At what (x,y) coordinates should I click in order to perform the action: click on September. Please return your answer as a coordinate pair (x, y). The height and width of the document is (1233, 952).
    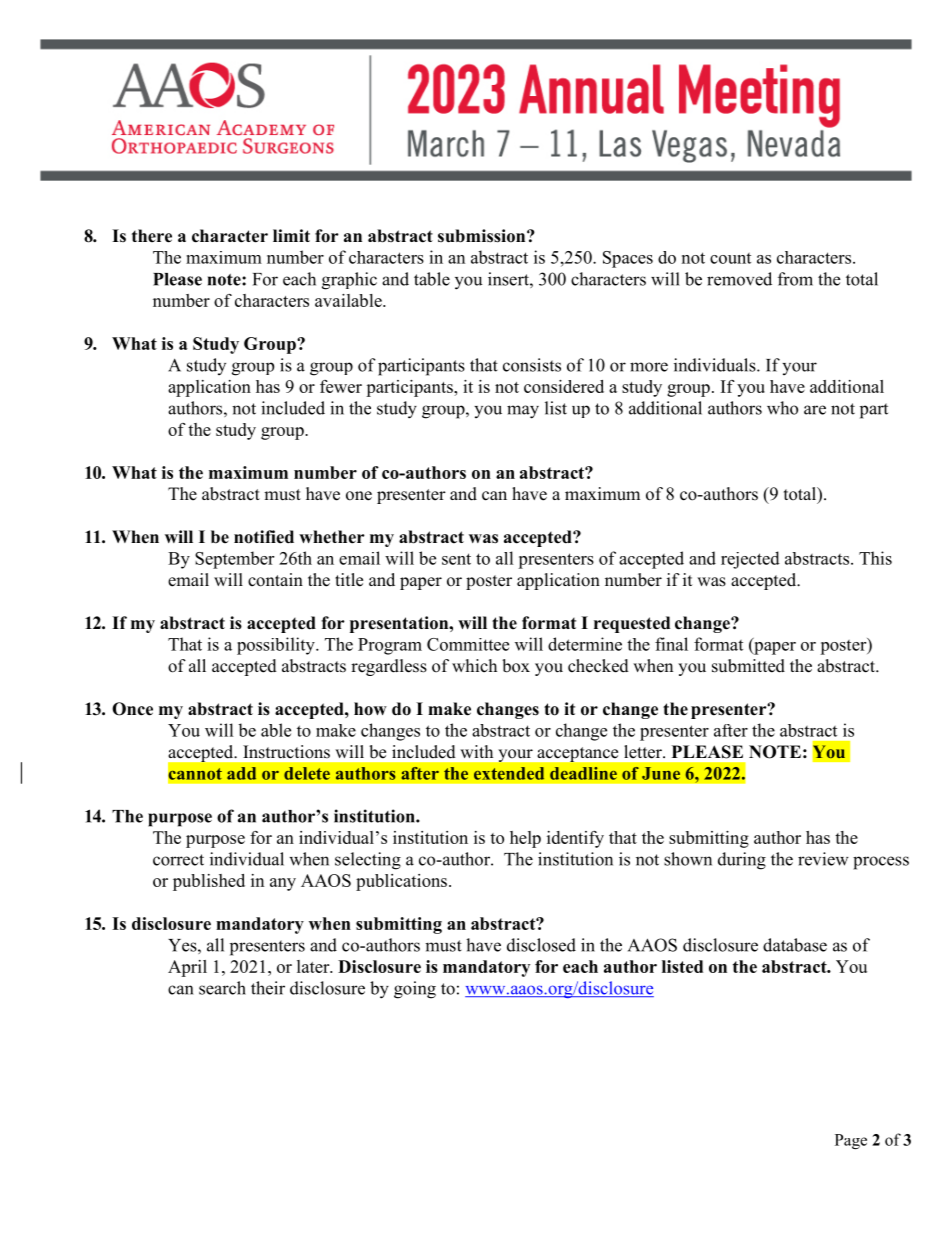
    Looking at the image, I should click on (234, 560).
